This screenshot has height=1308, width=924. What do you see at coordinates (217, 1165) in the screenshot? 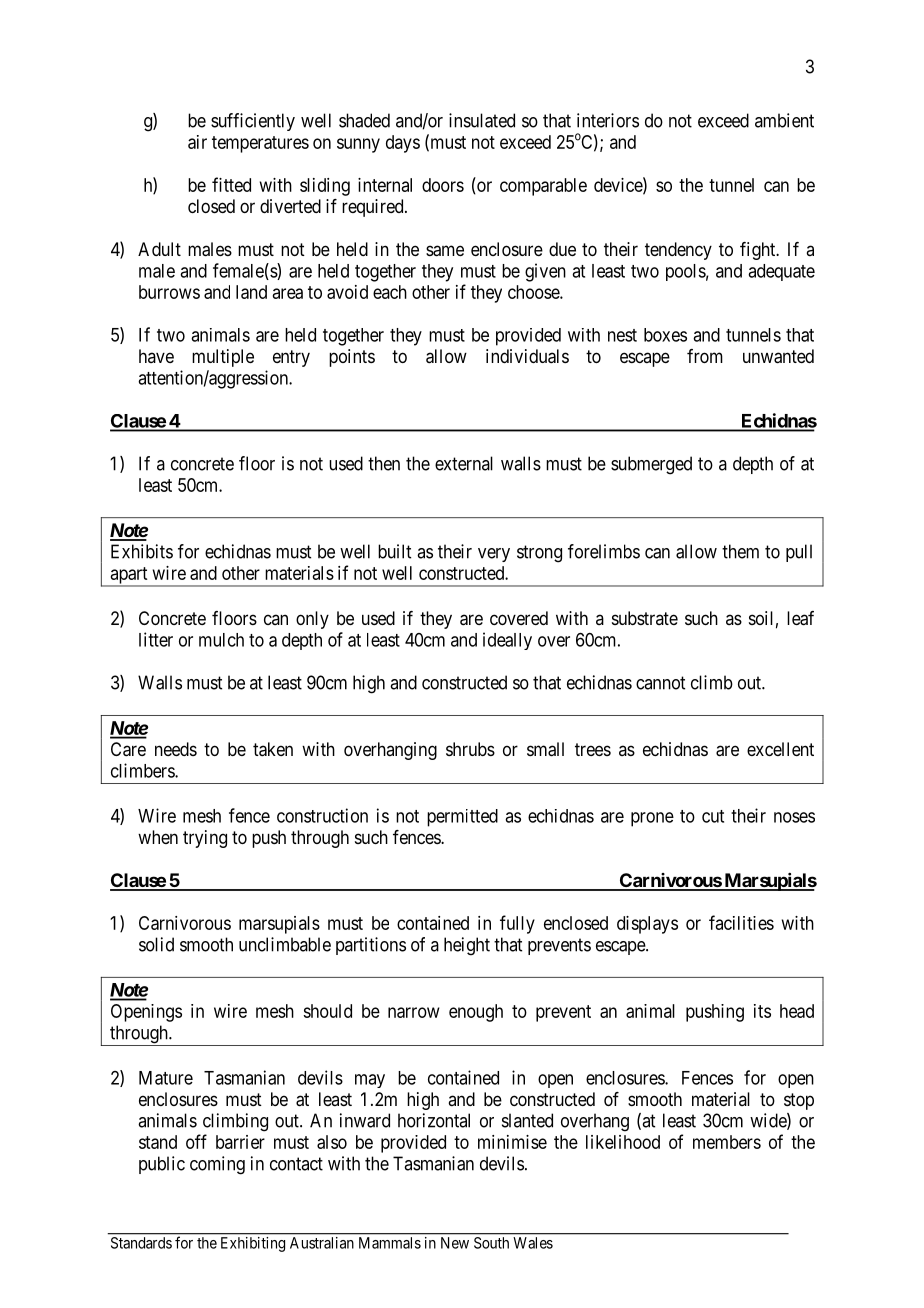
I see `coming` at bounding box center [217, 1165].
